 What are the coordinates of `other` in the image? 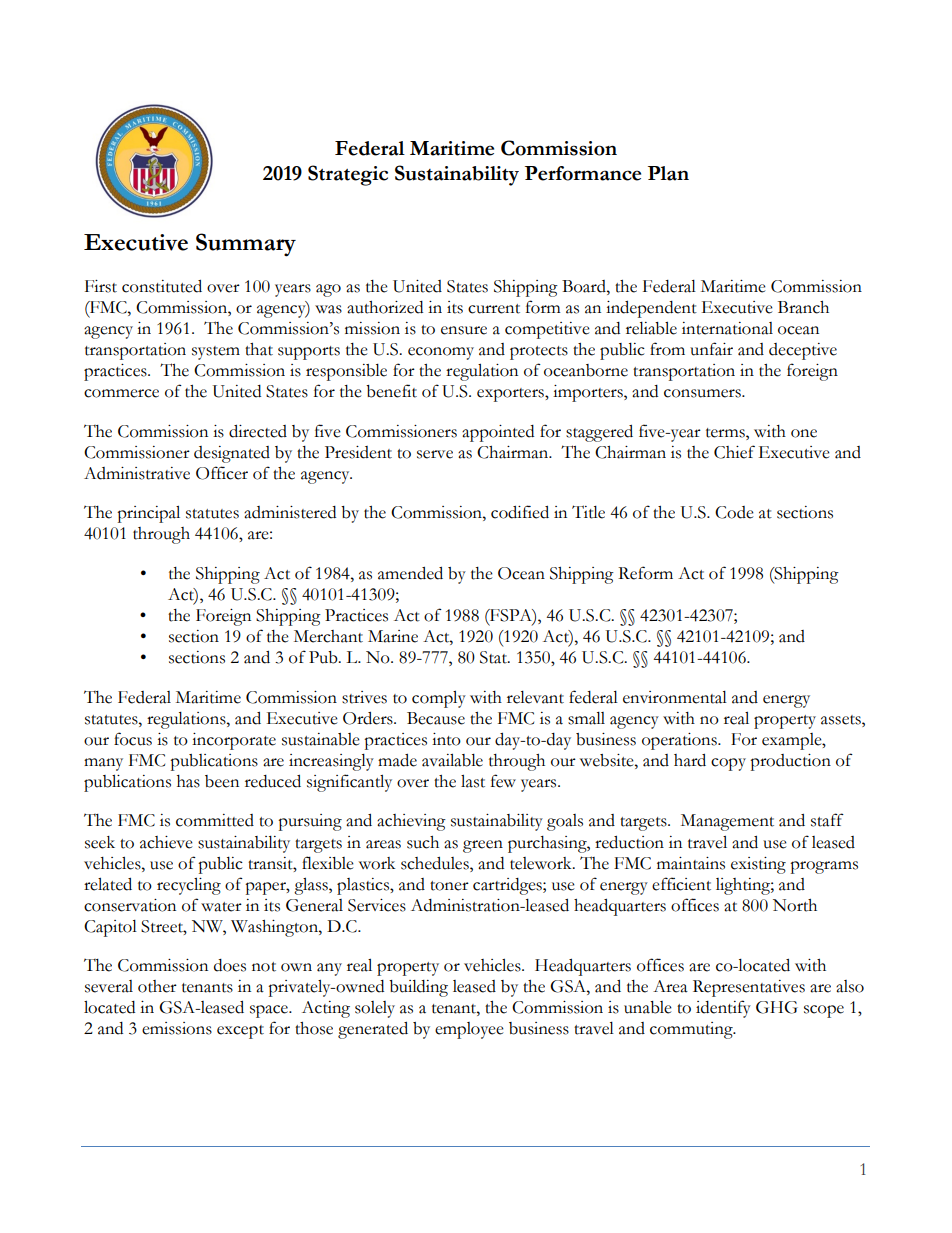 It's located at (157, 986).
